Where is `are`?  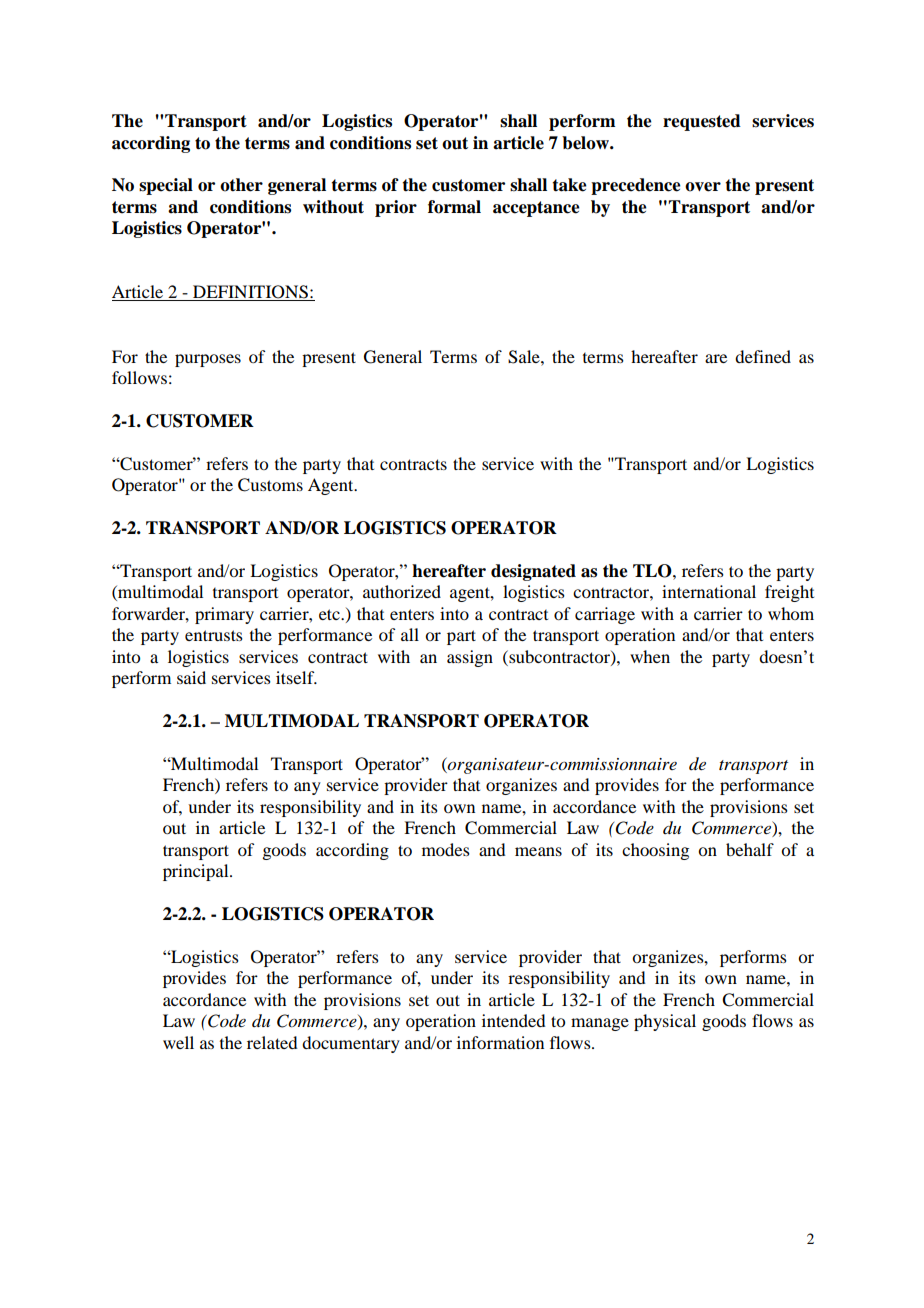 are is located at coordinates (716, 358).
